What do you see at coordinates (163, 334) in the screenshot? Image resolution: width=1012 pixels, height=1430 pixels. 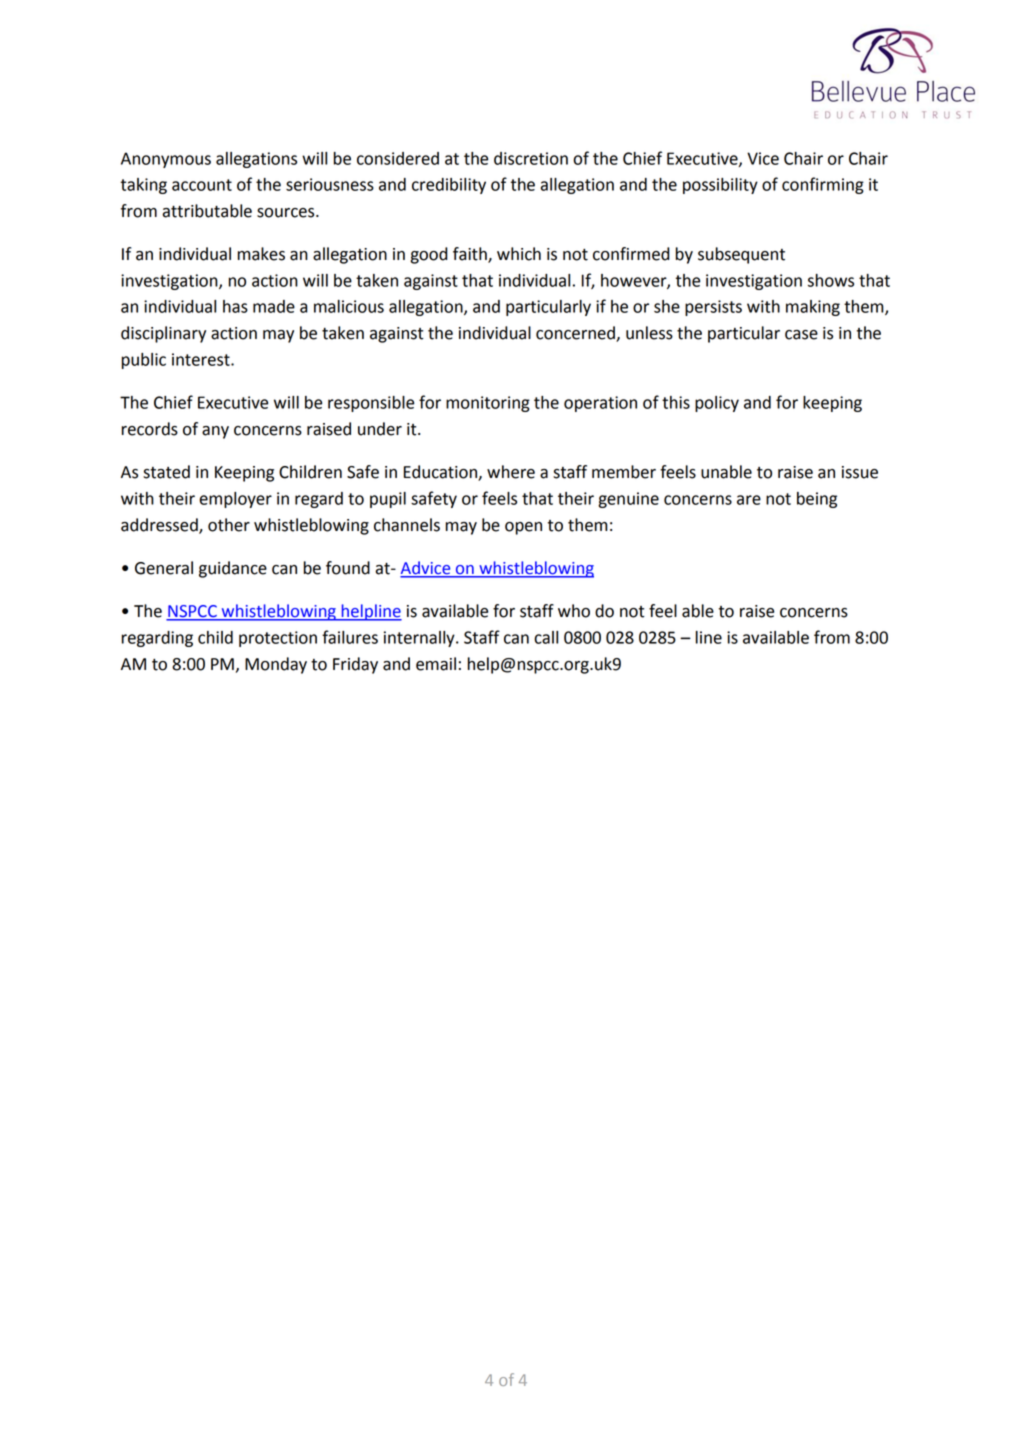 I see `disciplinary` at bounding box center [163, 334].
